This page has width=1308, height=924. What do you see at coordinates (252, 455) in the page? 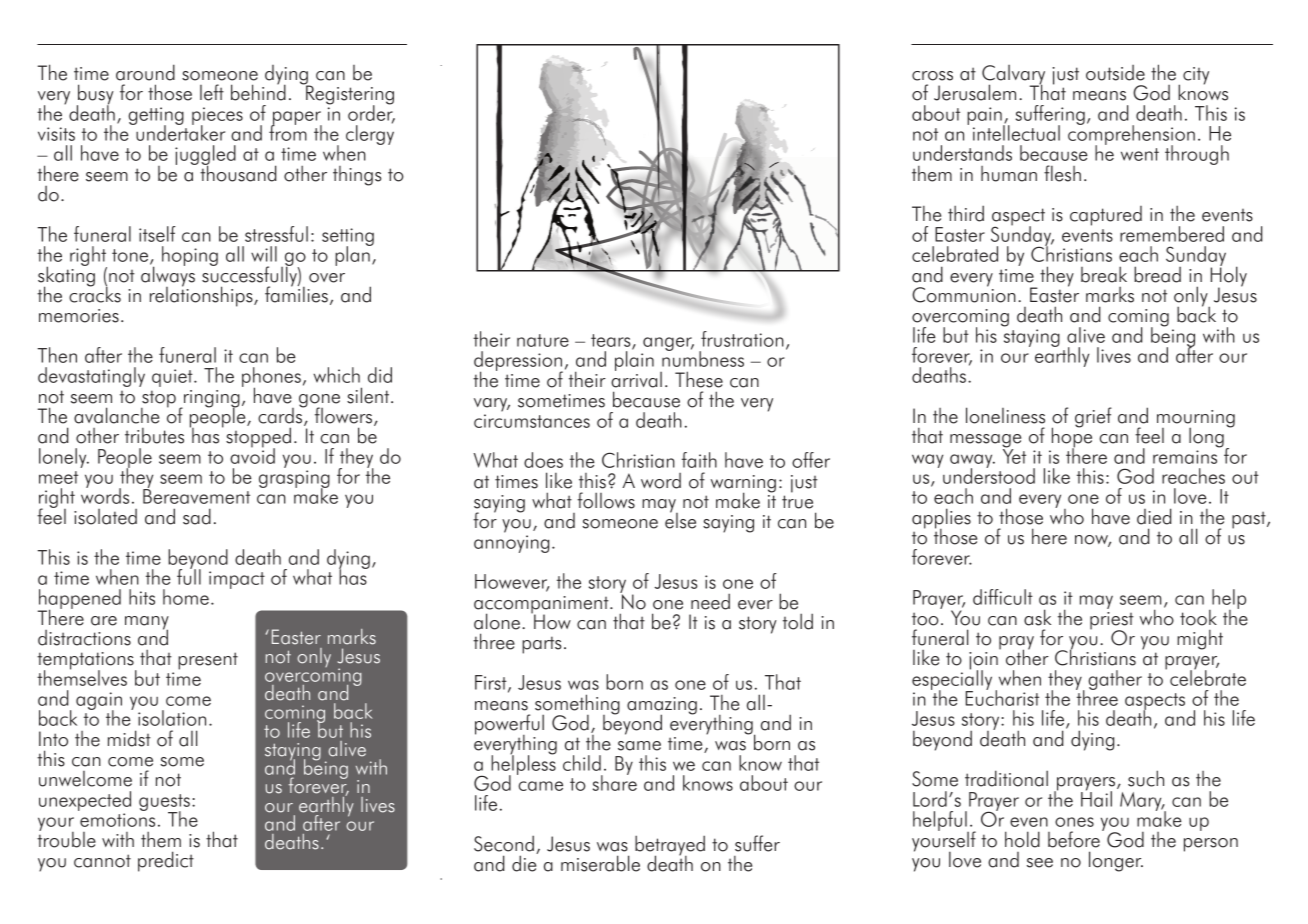
I see `avoid` at bounding box center [252, 455].
